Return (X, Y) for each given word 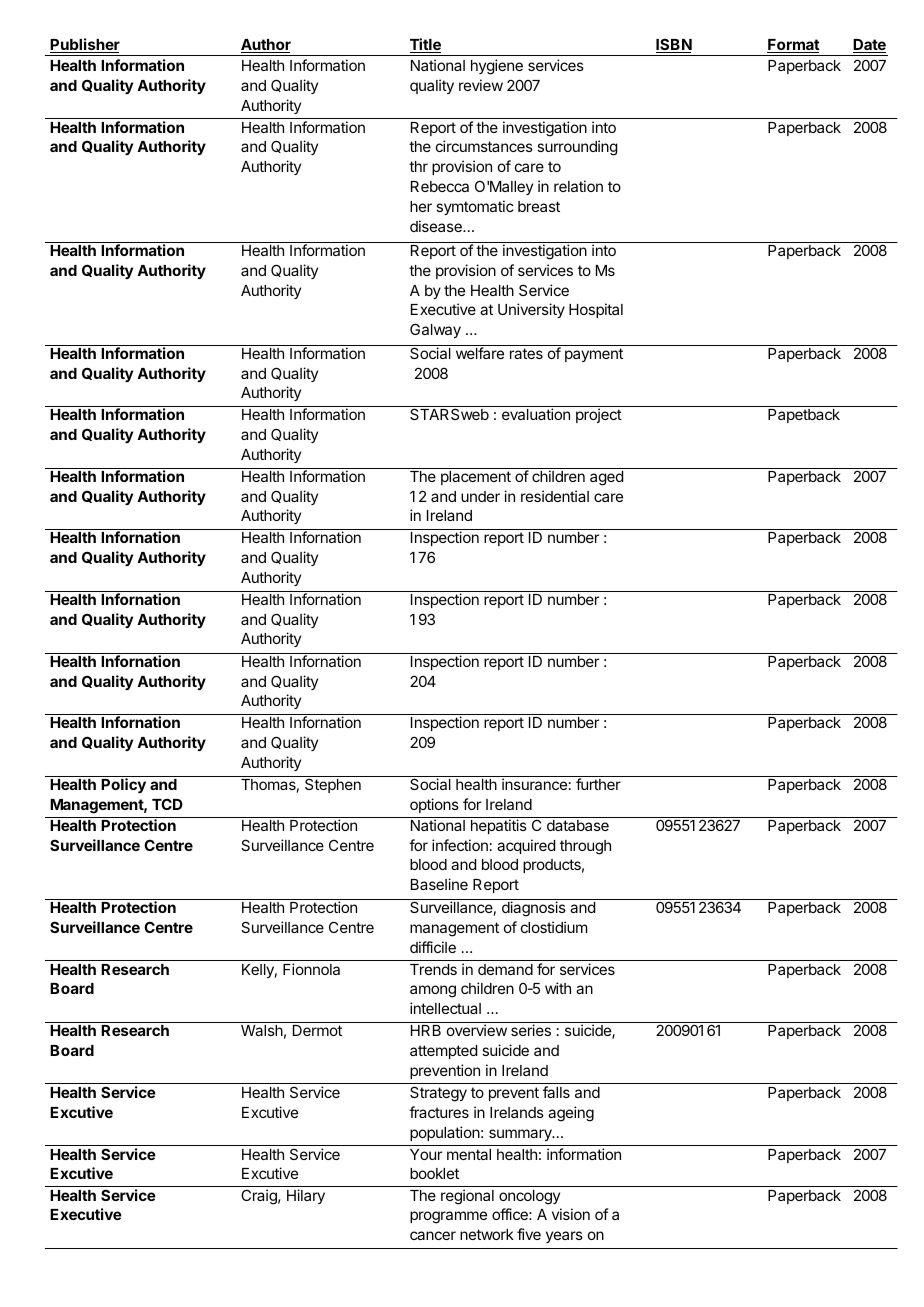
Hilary (306, 1196)
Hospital (596, 310)
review (481, 85)
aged (606, 478)
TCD (167, 804)
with (558, 988)
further (598, 784)
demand (505, 969)
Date (869, 46)
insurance (534, 784)
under (480, 496)
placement (476, 478)
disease (437, 226)
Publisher (85, 45)
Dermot (317, 1030)
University (531, 310)
